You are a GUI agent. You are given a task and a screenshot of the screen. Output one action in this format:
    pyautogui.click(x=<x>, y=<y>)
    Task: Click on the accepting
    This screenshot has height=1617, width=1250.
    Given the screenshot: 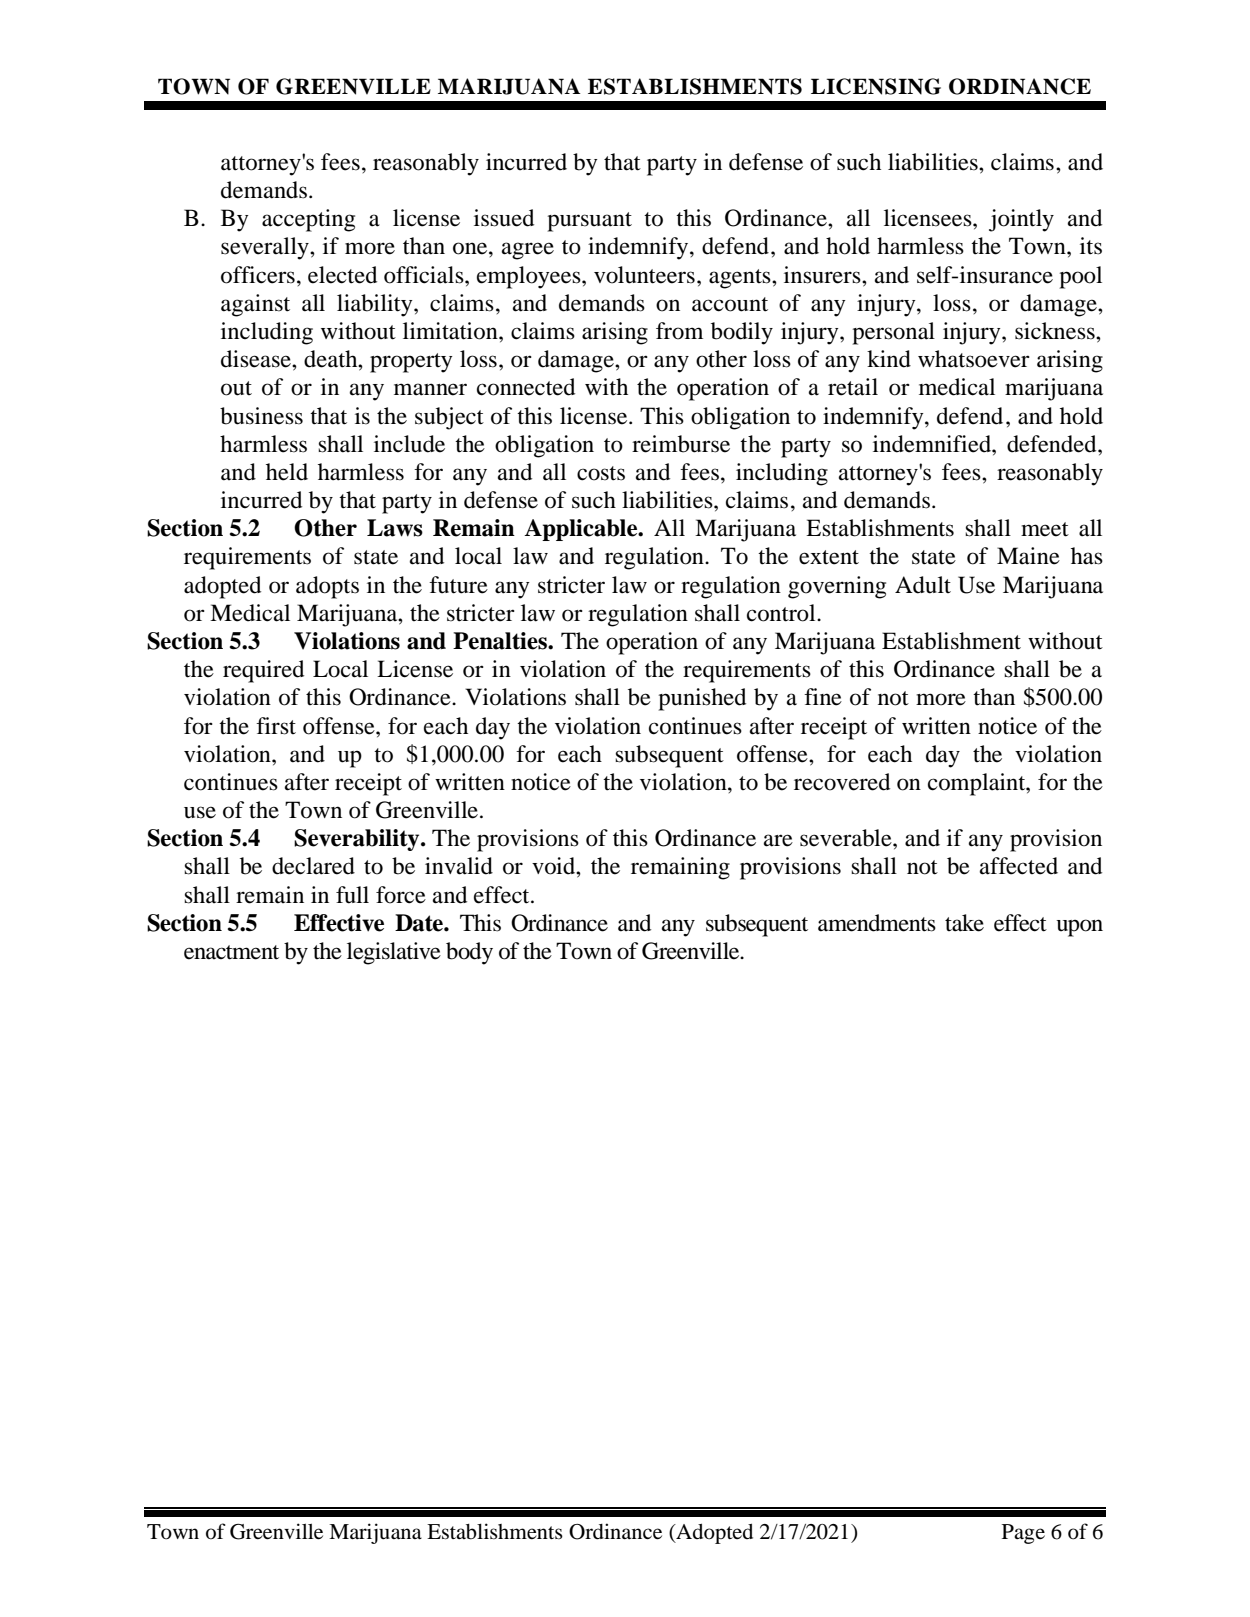 What is the action you would take?
    pyautogui.click(x=308, y=220)
